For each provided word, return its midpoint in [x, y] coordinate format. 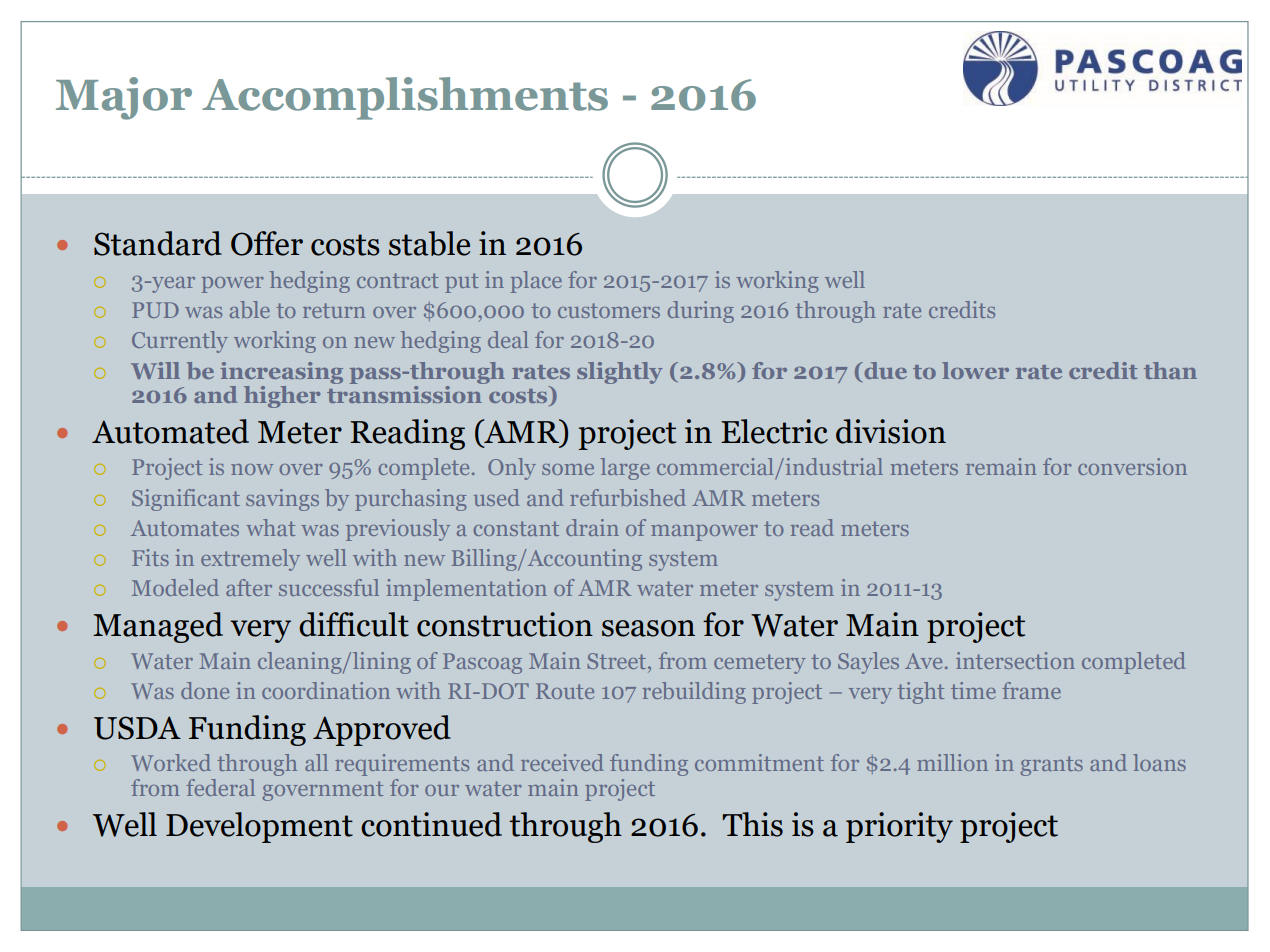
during [700, 312]
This [753, 824]
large [625, 469]
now [252, 469]
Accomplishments [405, 98]
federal [220, 787]
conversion [1132, 466]
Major [124, 98]
